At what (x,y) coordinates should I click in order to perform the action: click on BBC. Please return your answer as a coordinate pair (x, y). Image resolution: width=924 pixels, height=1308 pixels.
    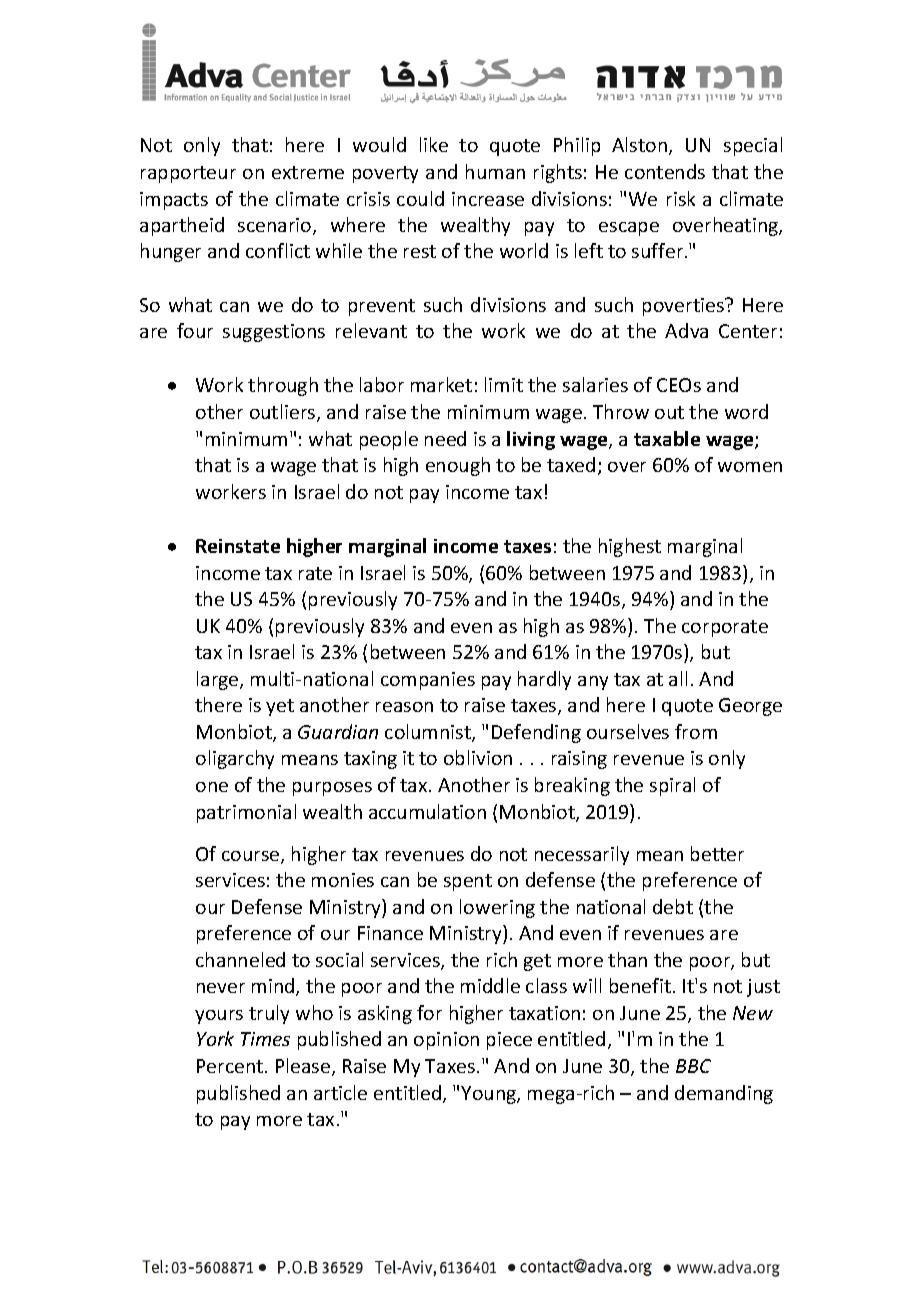
    Looking at the image, I should click on (693, 1066).
